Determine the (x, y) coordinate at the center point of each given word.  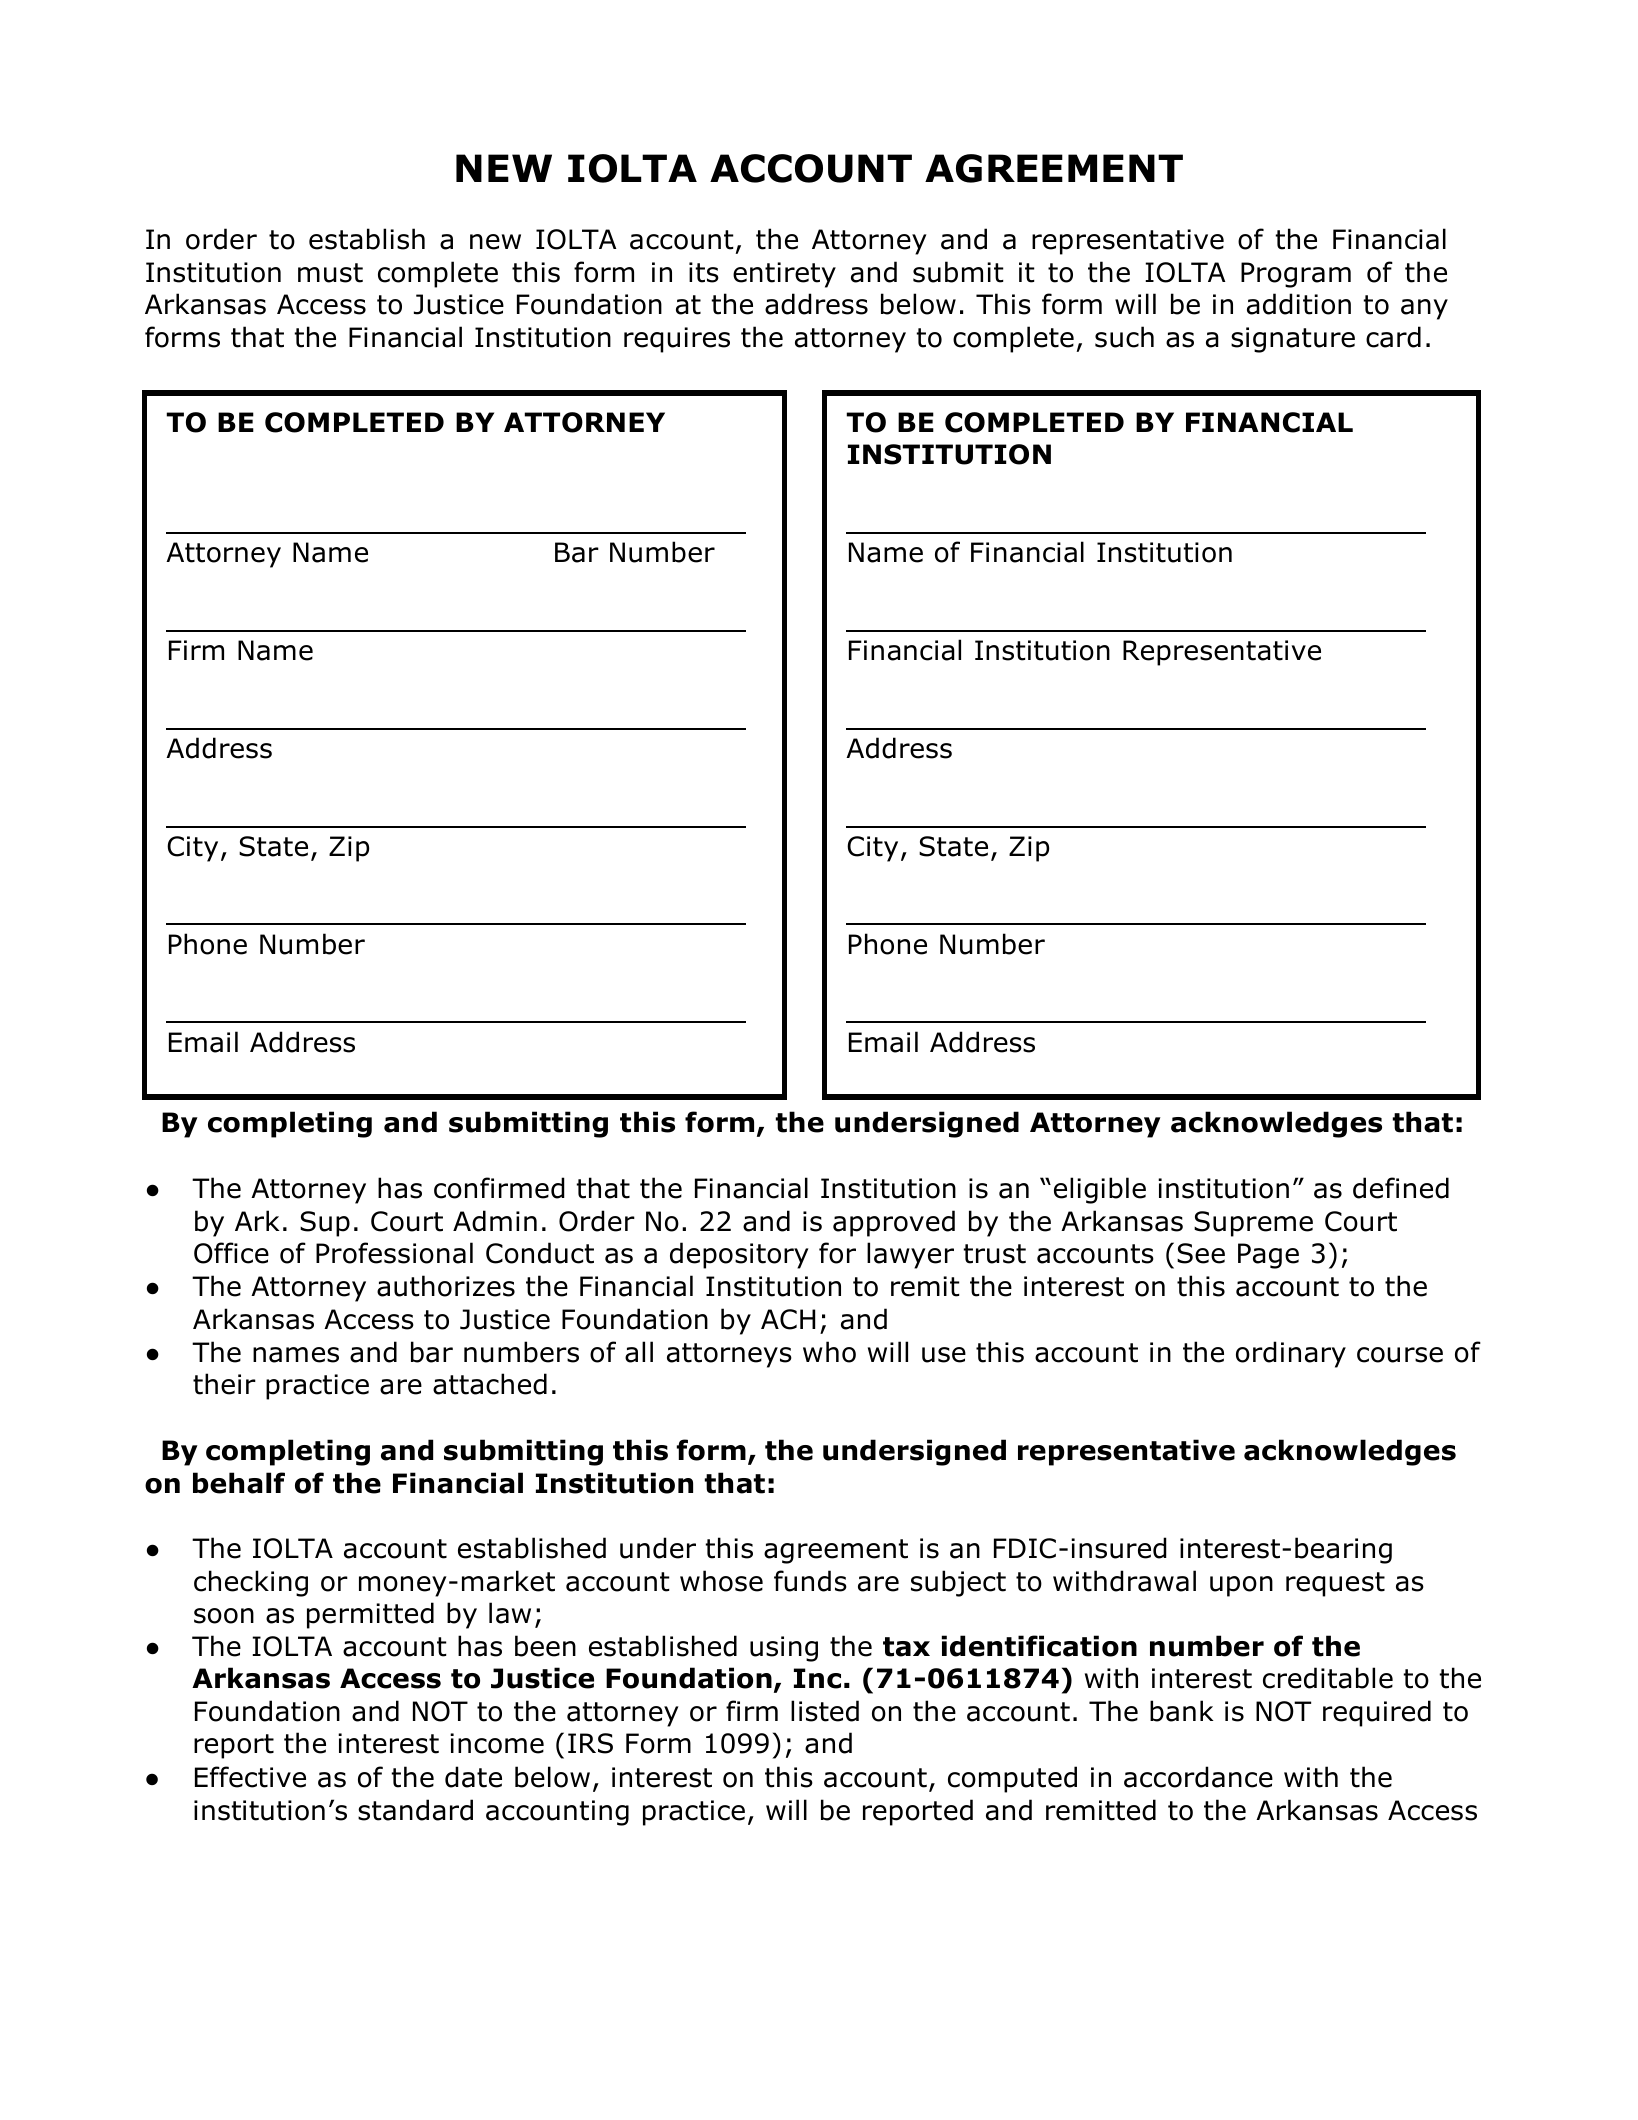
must (330, 273)
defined (1401, 1188)
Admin (495, 1221)
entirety (784, 275)
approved (894, 1223)
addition (1299, 304)
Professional (394, 1253)
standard (415, 1810)
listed (825, 1711)
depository (739, 1255)
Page (1268, 1256)
